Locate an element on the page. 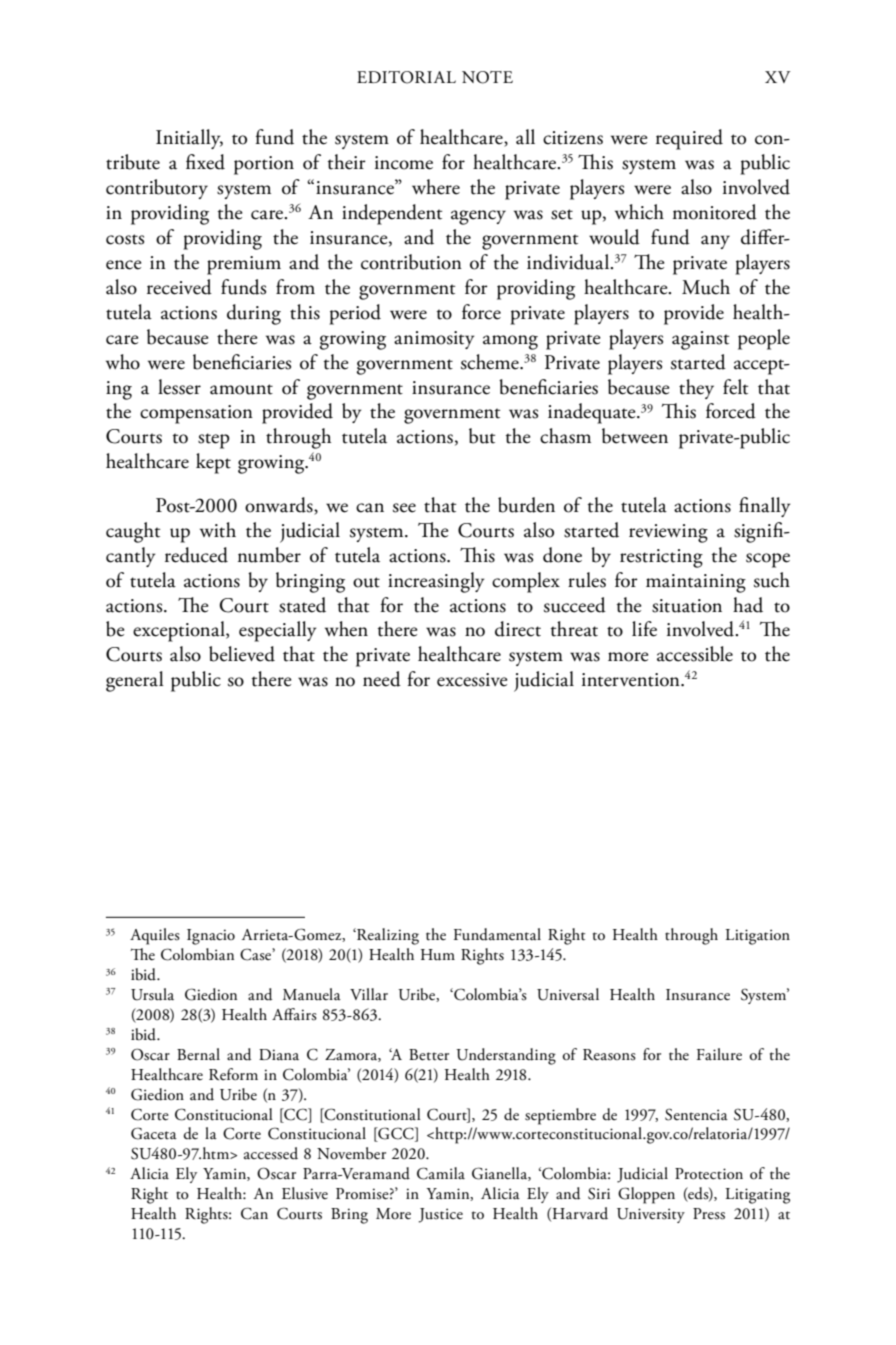 The height and width of the page is (1345, 896). Ignacio is located at coordinates (211, 937).
